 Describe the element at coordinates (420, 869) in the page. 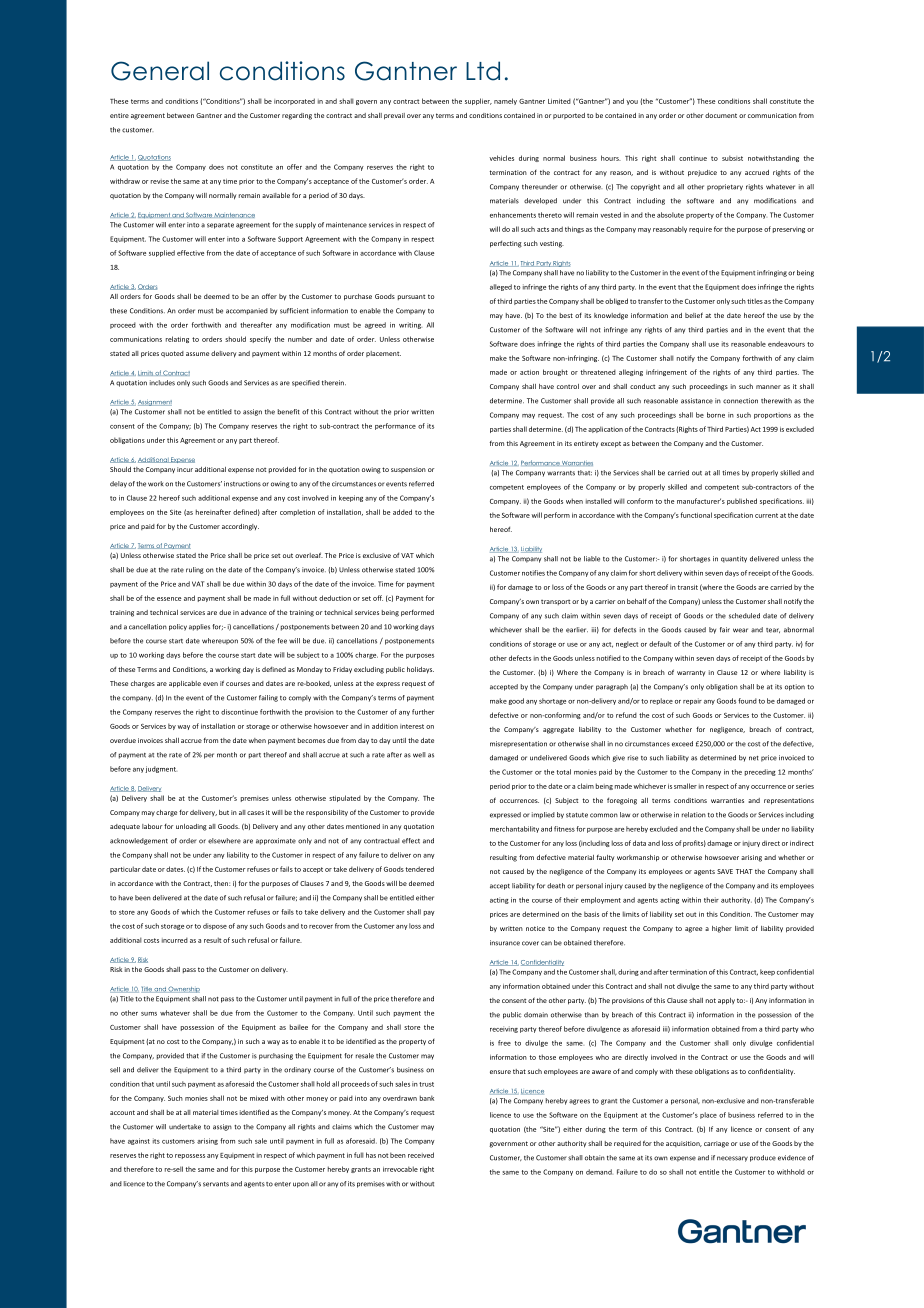

I see `tendered` at that location.
